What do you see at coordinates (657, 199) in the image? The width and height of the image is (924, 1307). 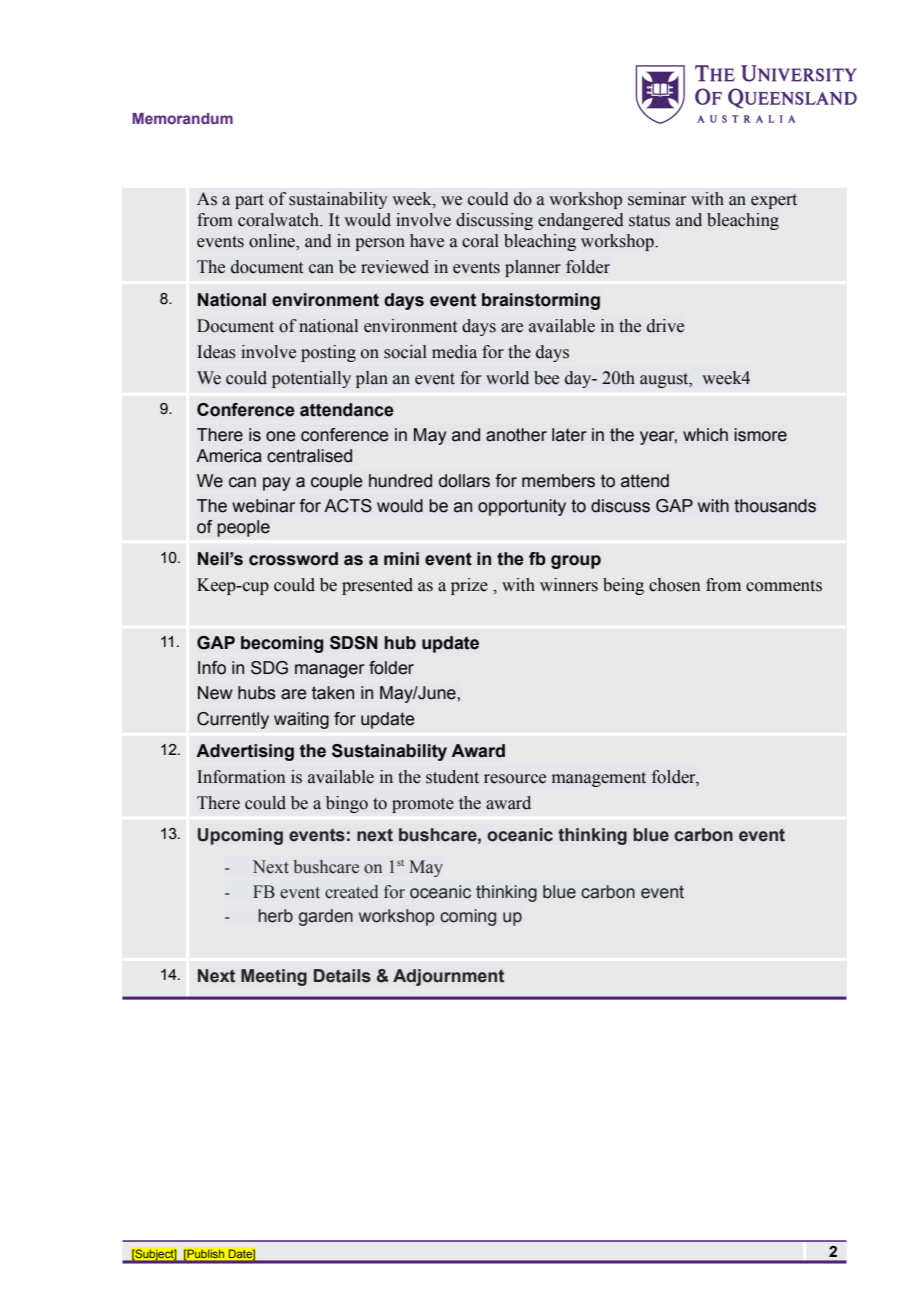 I see `seminar` at bounding box center [657, 199].
